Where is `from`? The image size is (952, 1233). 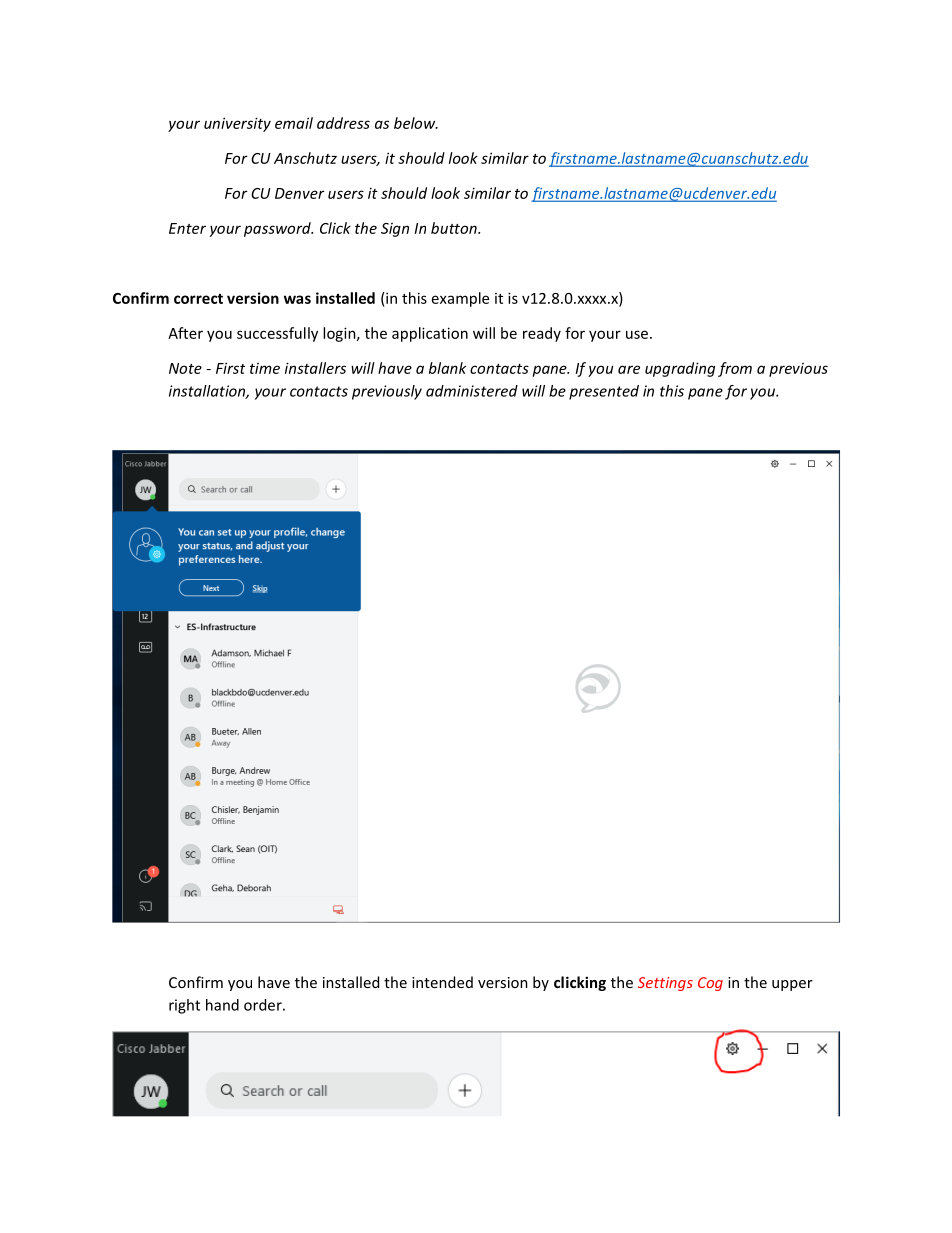
from is located at coordinates (735, 369).
